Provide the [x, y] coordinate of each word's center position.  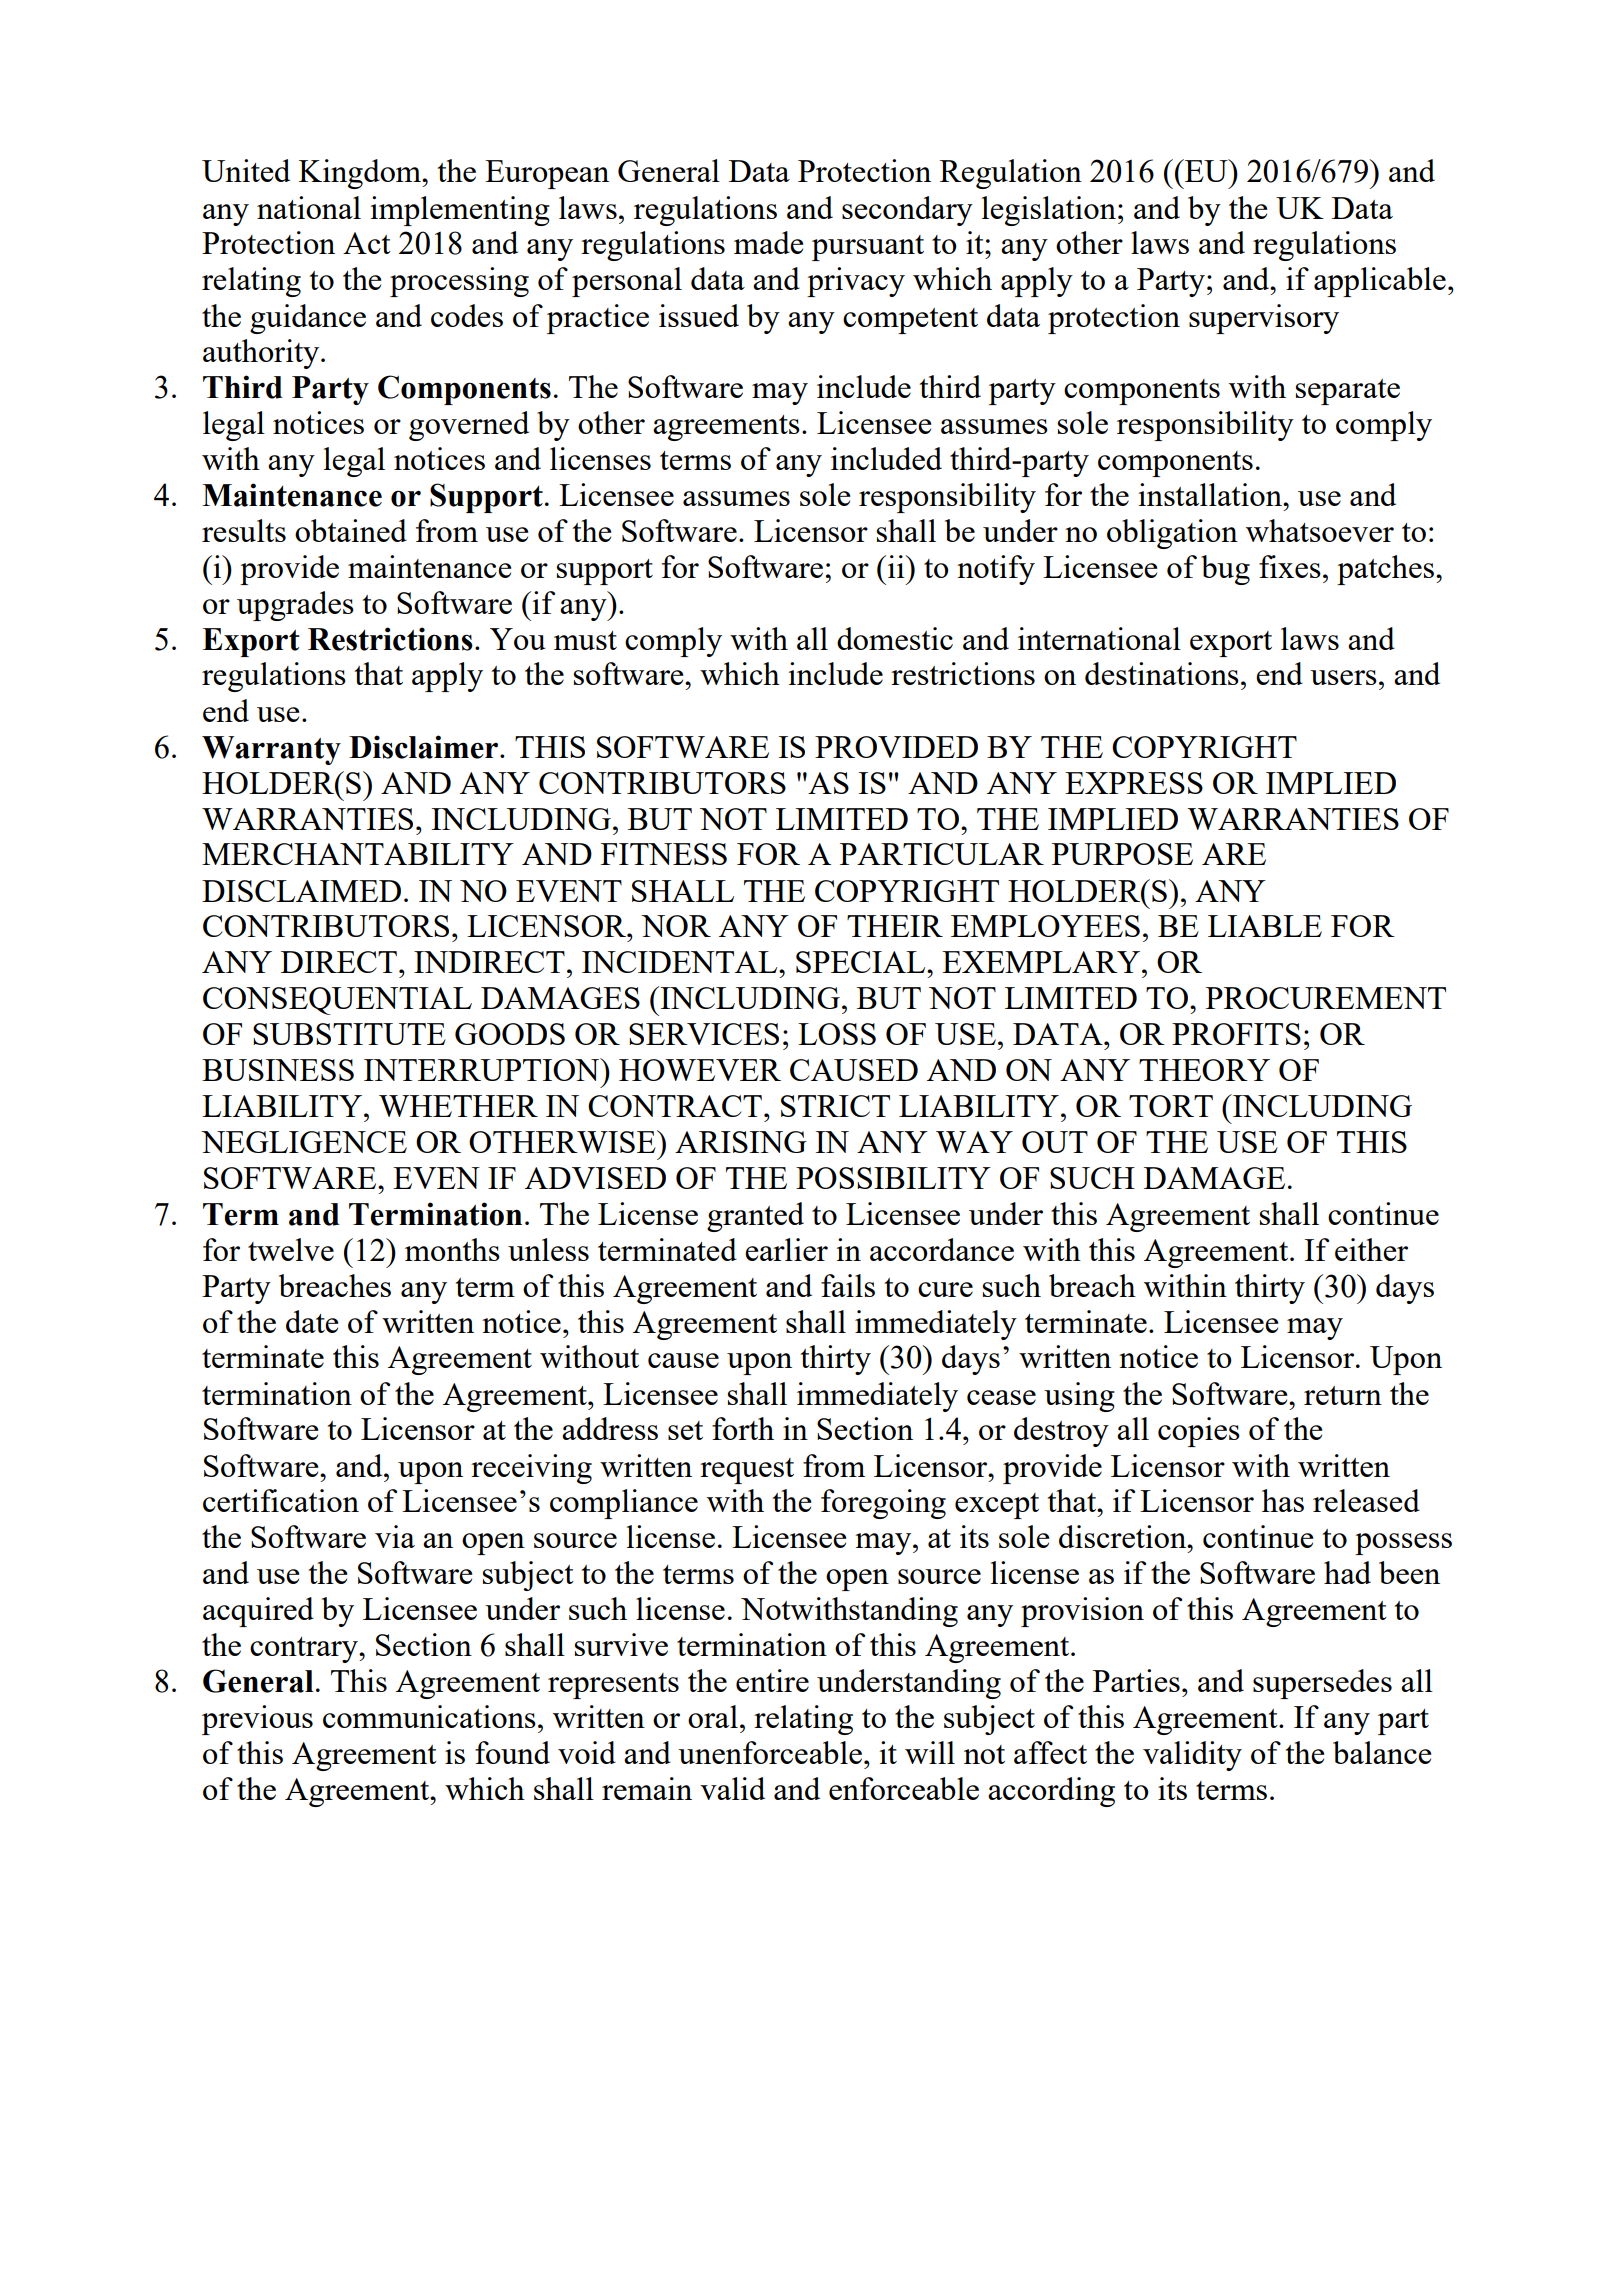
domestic [895, 638]
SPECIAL [862, 962]
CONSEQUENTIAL [337, 1001]
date [312, 1321]
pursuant [868, 248]
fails [848, 1285]
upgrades [295, 606]
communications [429, 1716]
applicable [1380, 282]
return [1343, 1395]
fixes [1290, 566]
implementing [460, 211]
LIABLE [1265, 926]
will [930, 1752]
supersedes [1322, 1684]
